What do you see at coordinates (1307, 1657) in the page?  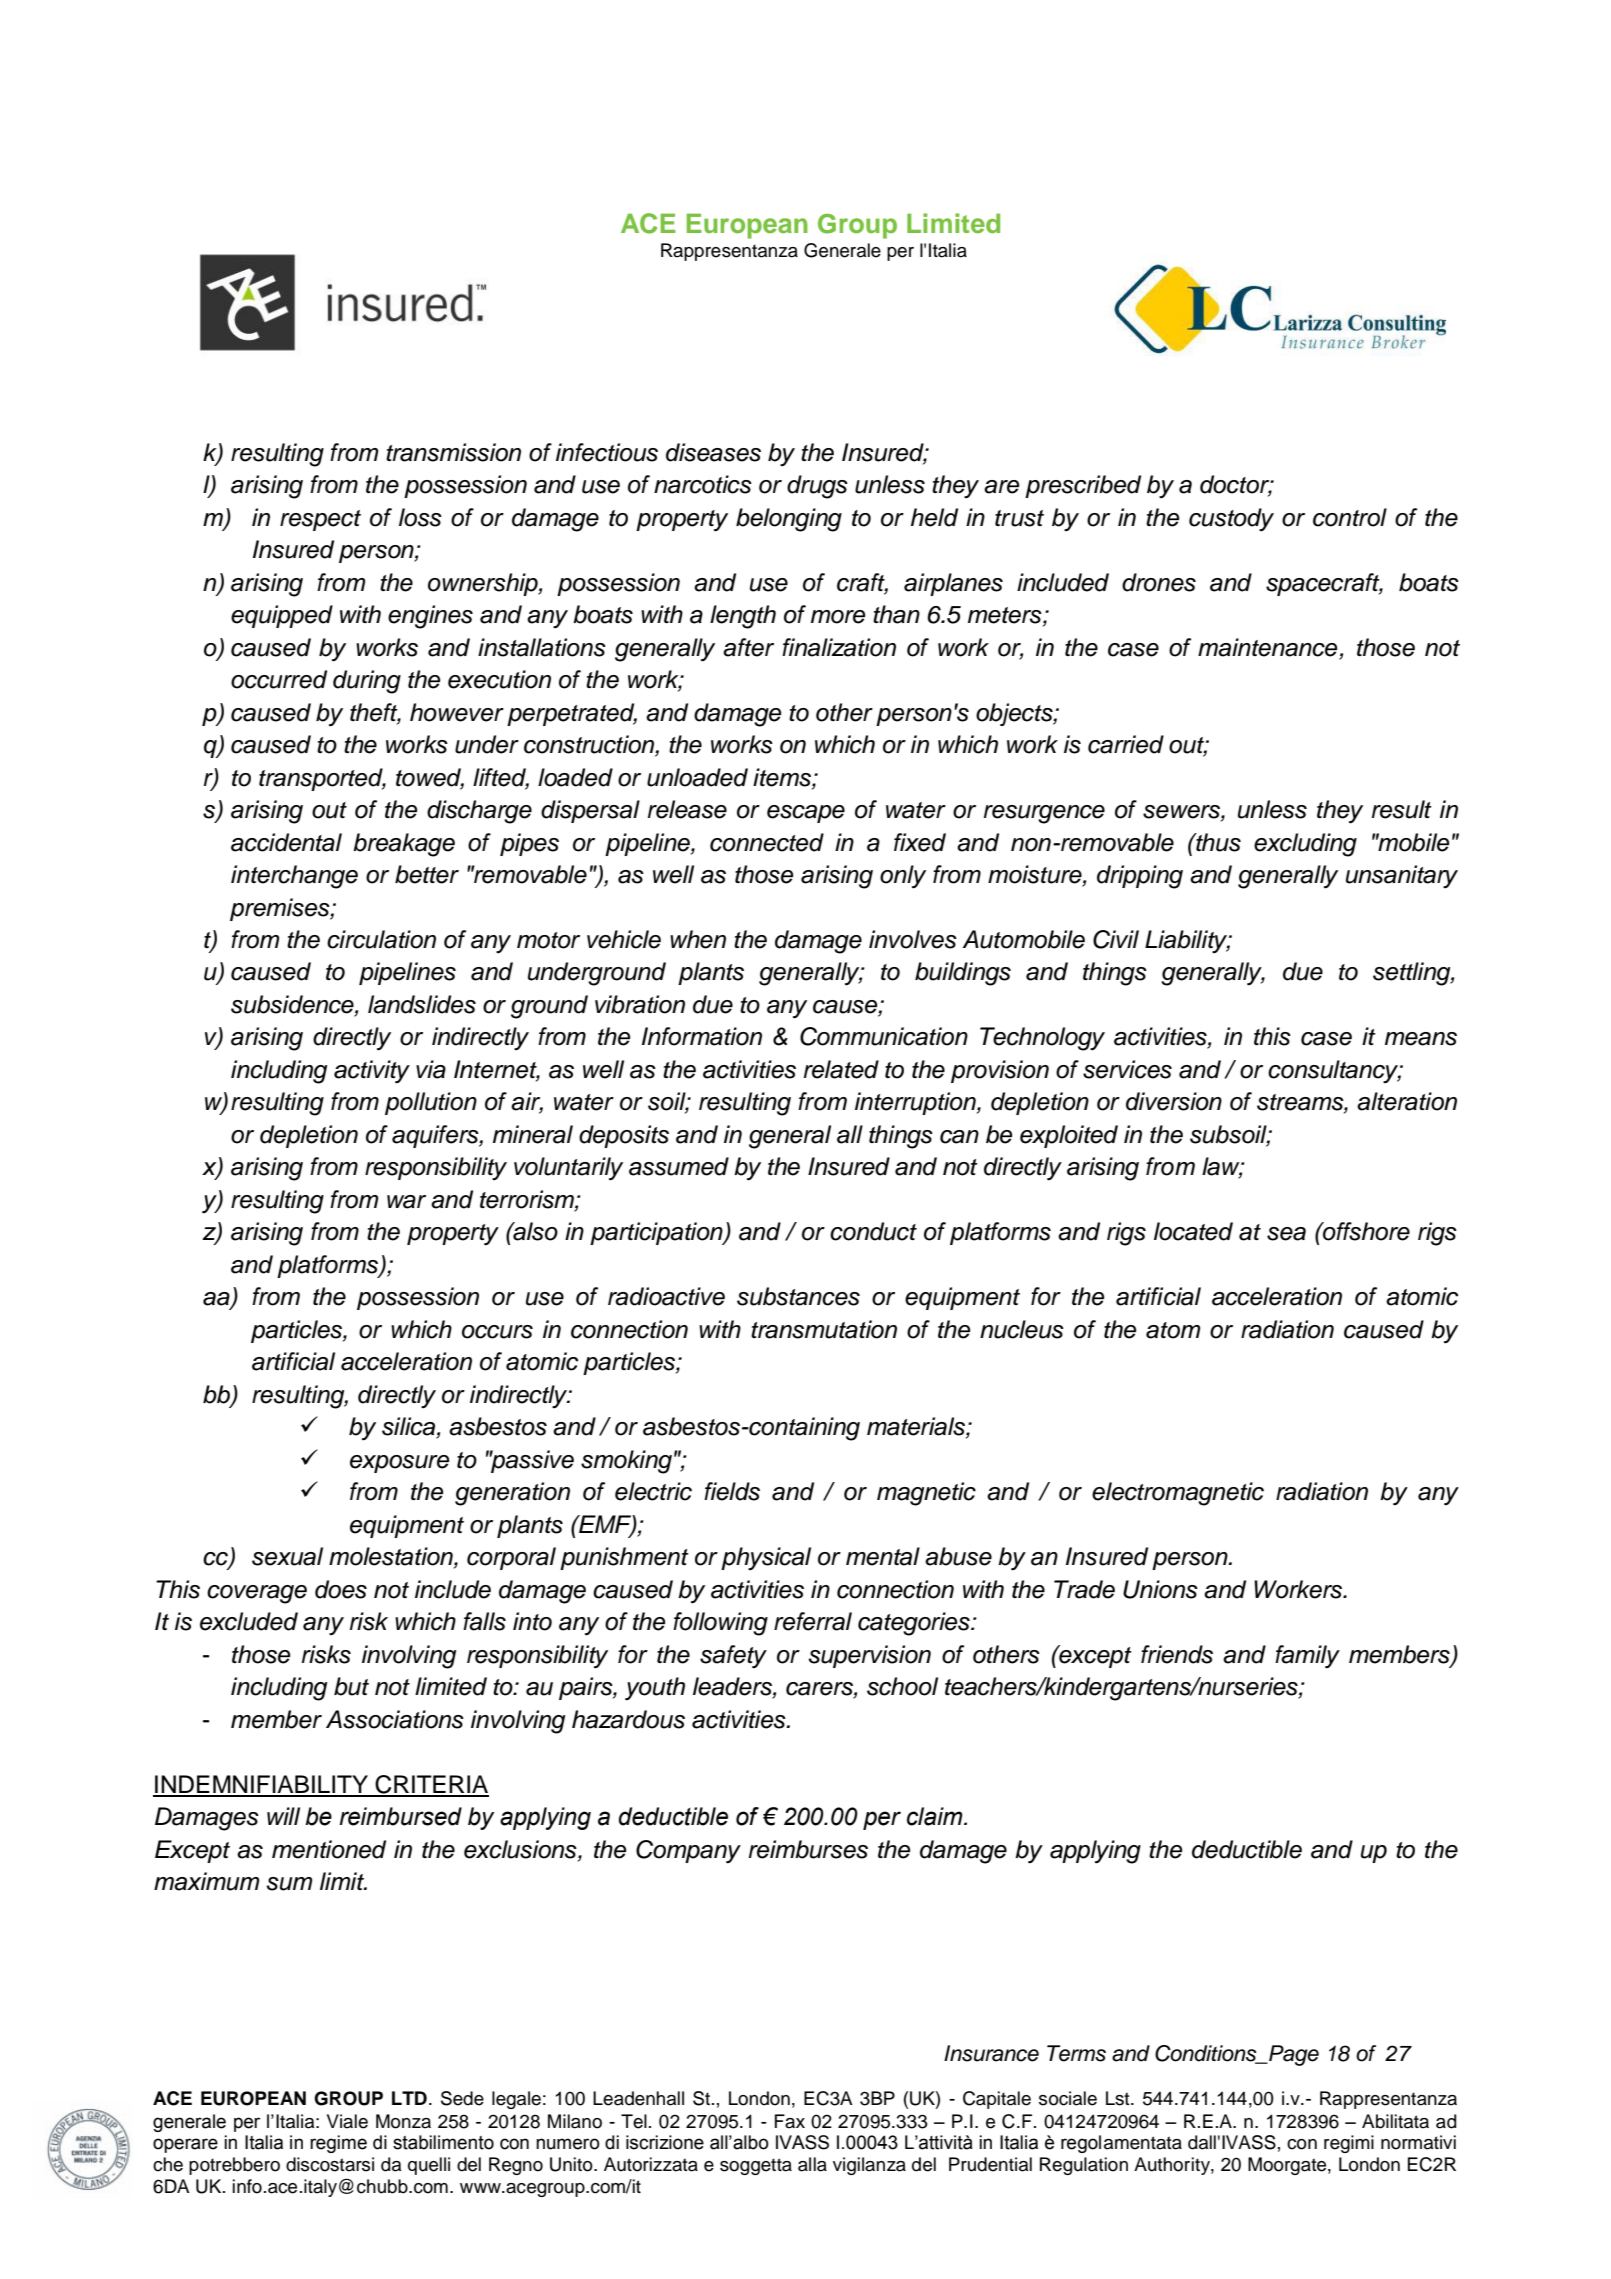 I see `family` at bounding box center [1307, 1657].
